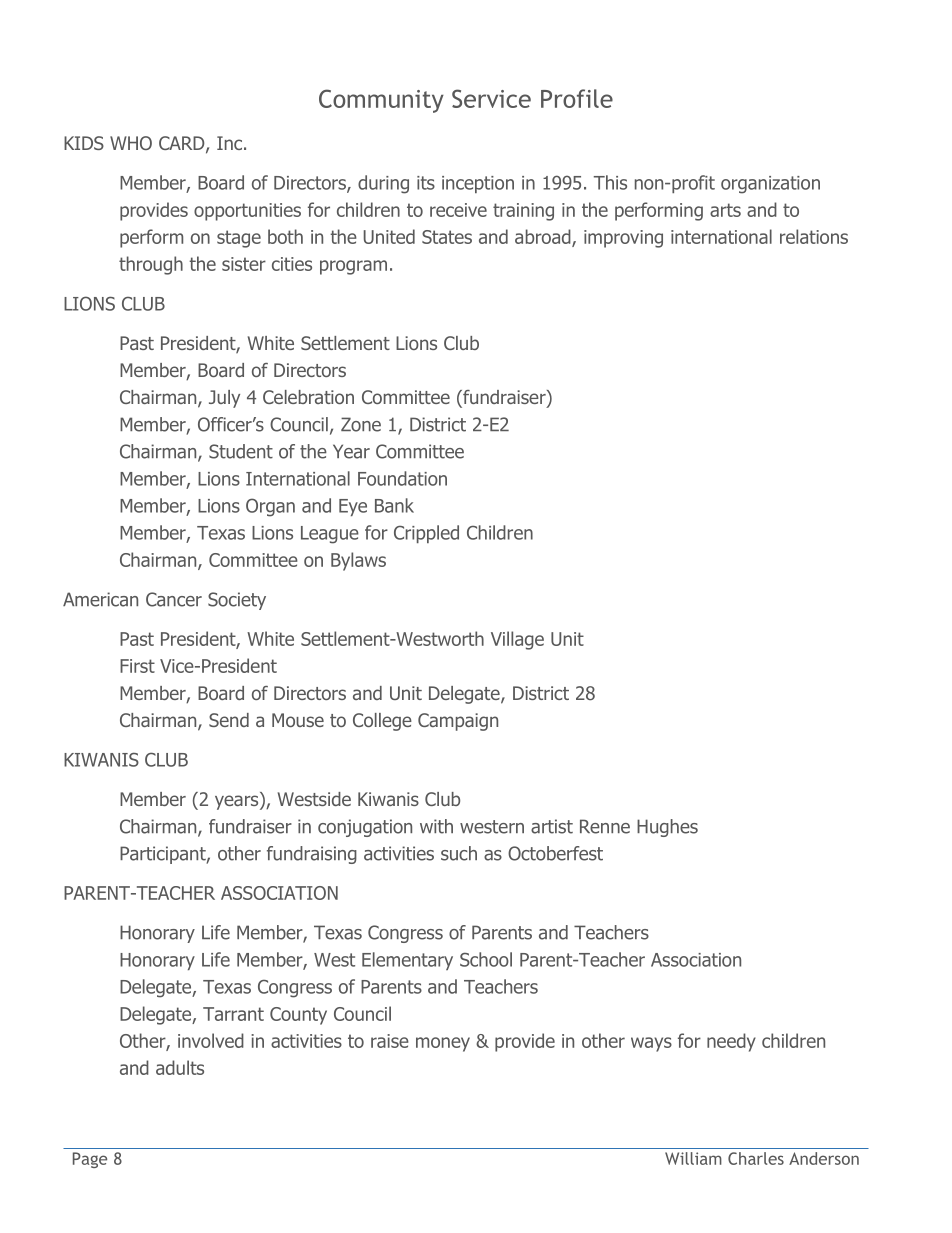 This screenshot has width=952, height=1233. Describe the element at coordinates (459, 853) in the screenshot. I see `such` at that location.
